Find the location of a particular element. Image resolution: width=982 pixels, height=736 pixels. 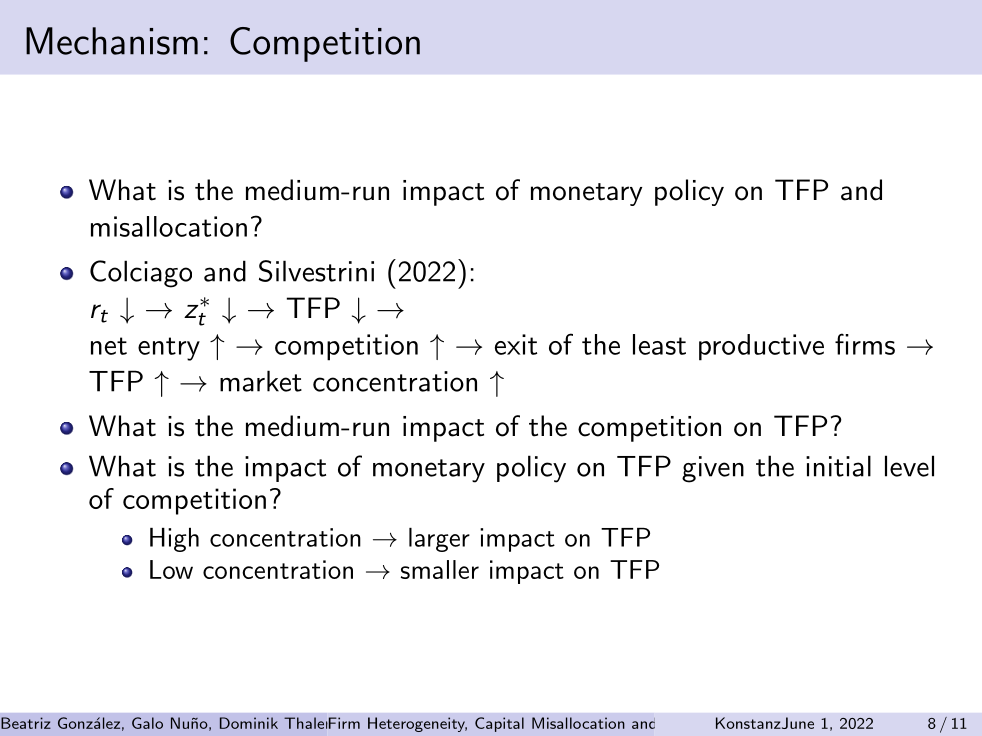

market is located at coordinates (261, 381).
